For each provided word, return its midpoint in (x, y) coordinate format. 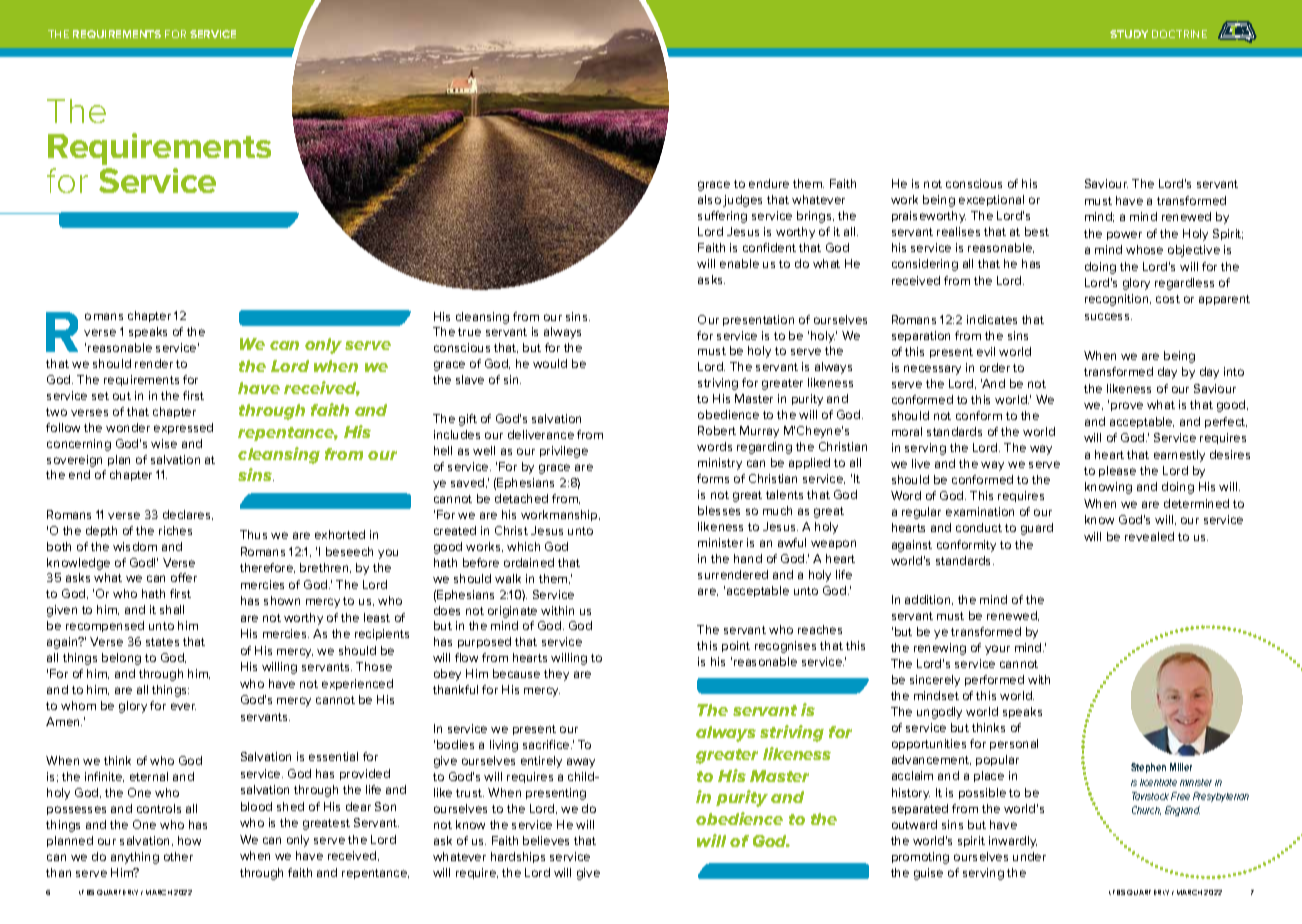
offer (184, 577)
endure (769, 183)
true (469, 332)
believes (546, 840)
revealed (1149, 536)
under (1029, 856)
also (709, 199)
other (178, 856)
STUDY (1129, 34)
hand (748, 558)
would (550, 363)
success (1108, 316)
